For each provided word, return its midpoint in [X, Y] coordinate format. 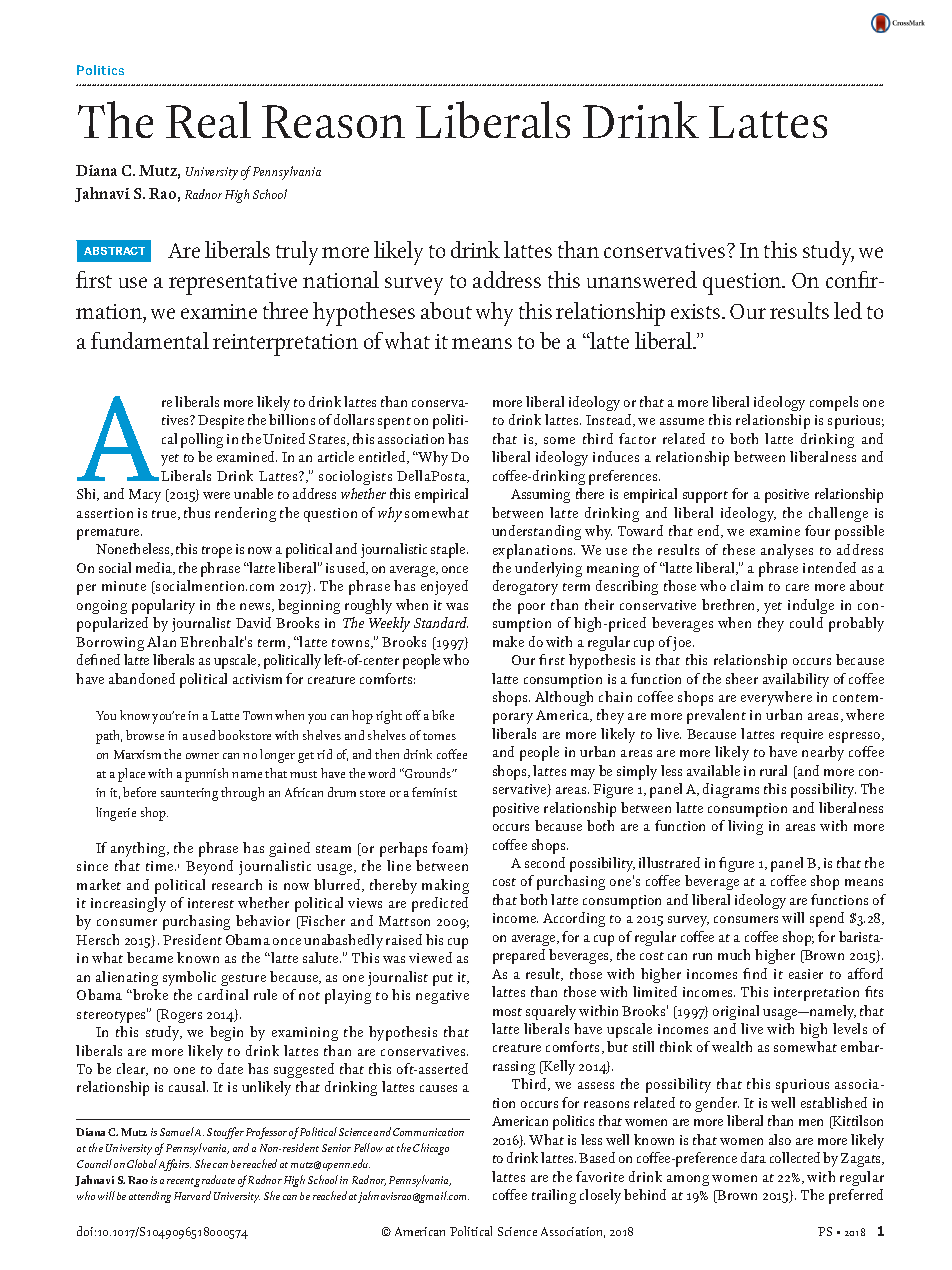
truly [297, 253]
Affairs [175, 1165]
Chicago [431, 1149]
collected [795, 1157]
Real [208, 119]
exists [697, 311]
